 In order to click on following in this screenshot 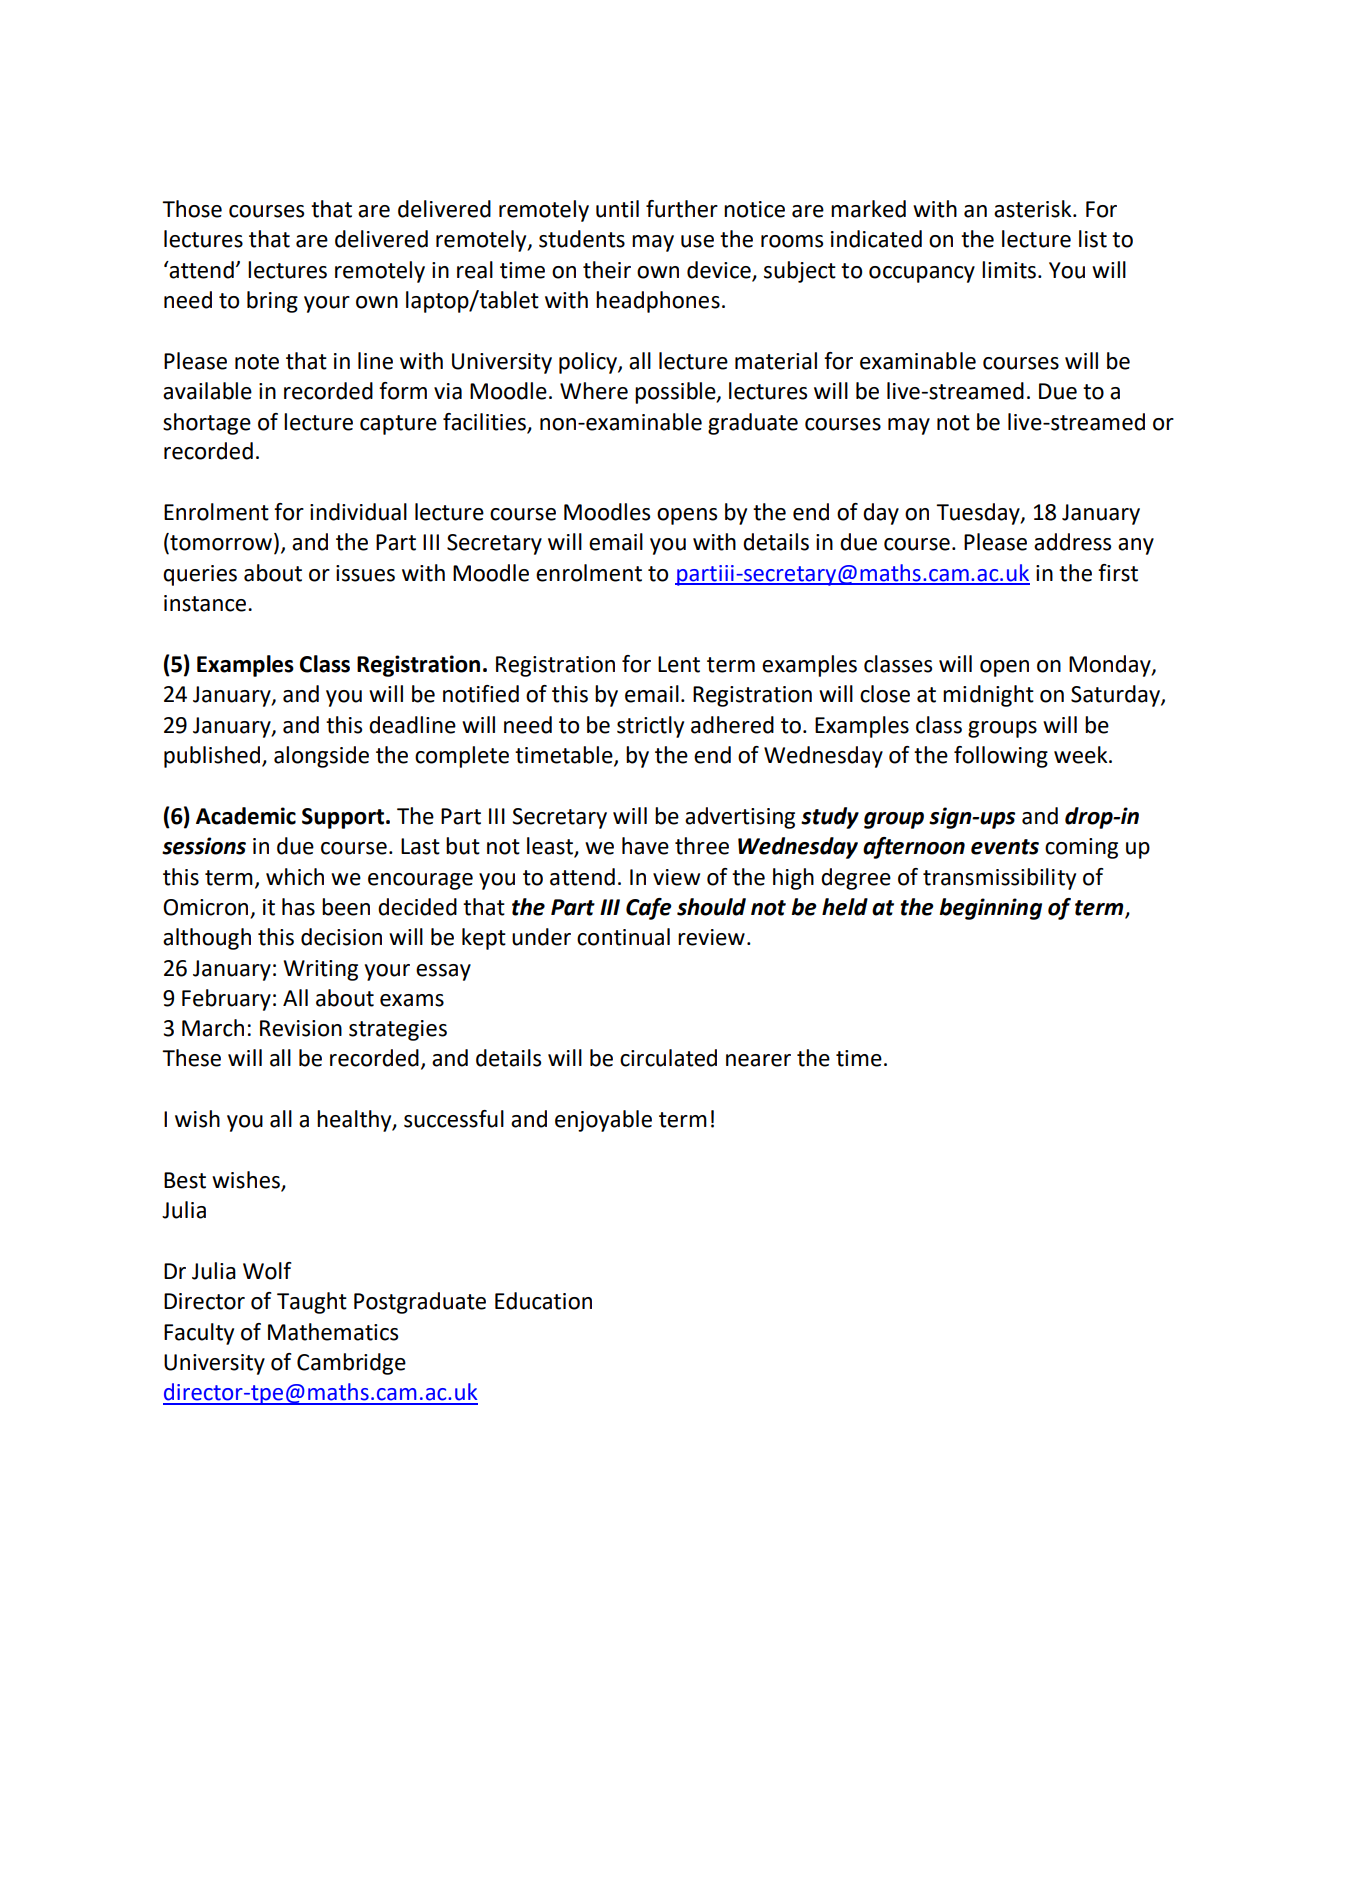, I will do `click(1001, 757)`.
